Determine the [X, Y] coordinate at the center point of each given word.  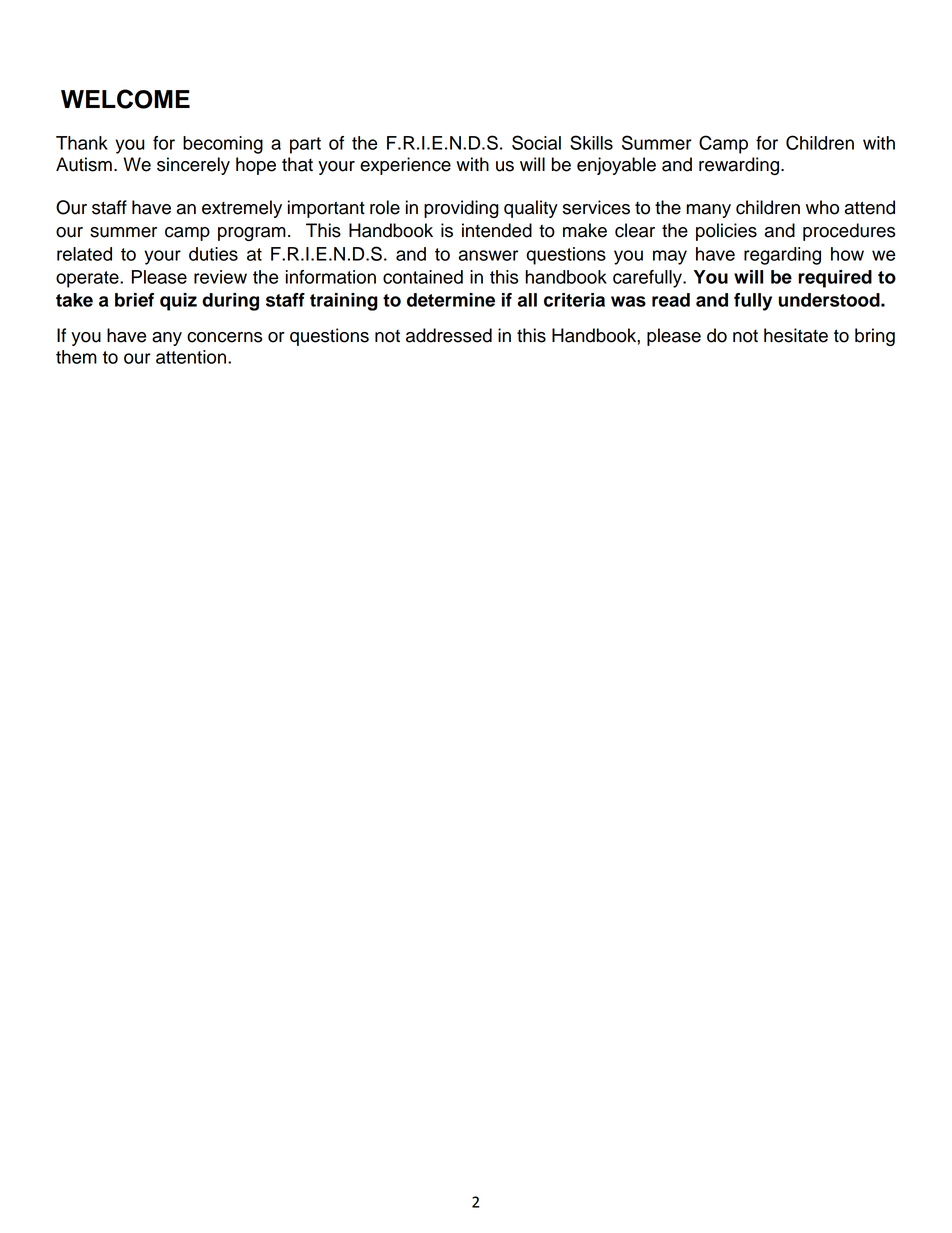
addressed [449, 335]
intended [497, 230]
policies [726, 232]
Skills [591, 142]
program [252, 234]
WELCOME [125, 99]
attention [192, 357]
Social [536, 142]
